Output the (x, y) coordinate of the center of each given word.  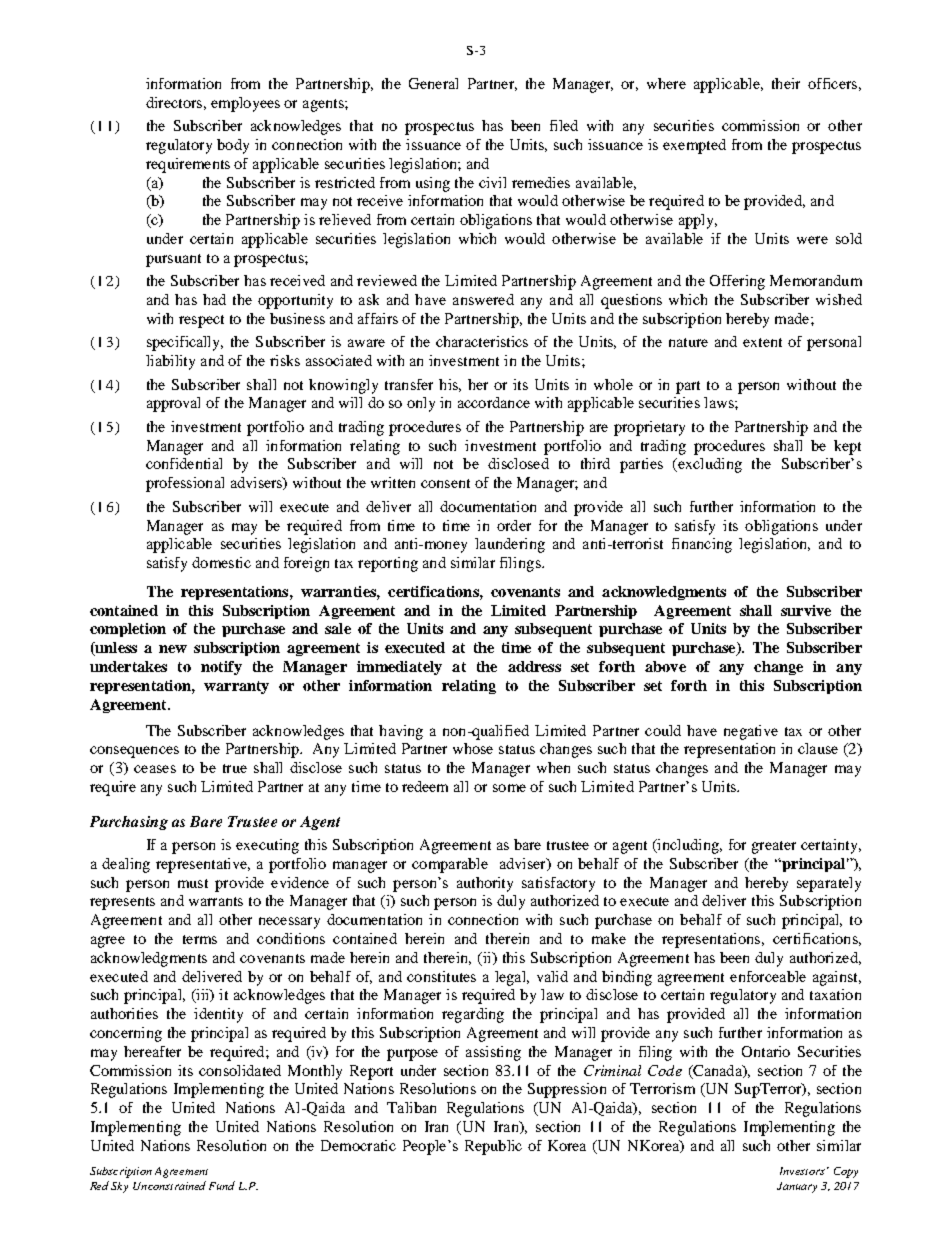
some (509, 788)
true (235, 768)
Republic (493, 1147)
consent (445, 483)
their (786, 83)
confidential (184, 463)
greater (774, 847)
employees (245, 104)
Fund (222, 1185)
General (433, 83)
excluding (709, 465)
